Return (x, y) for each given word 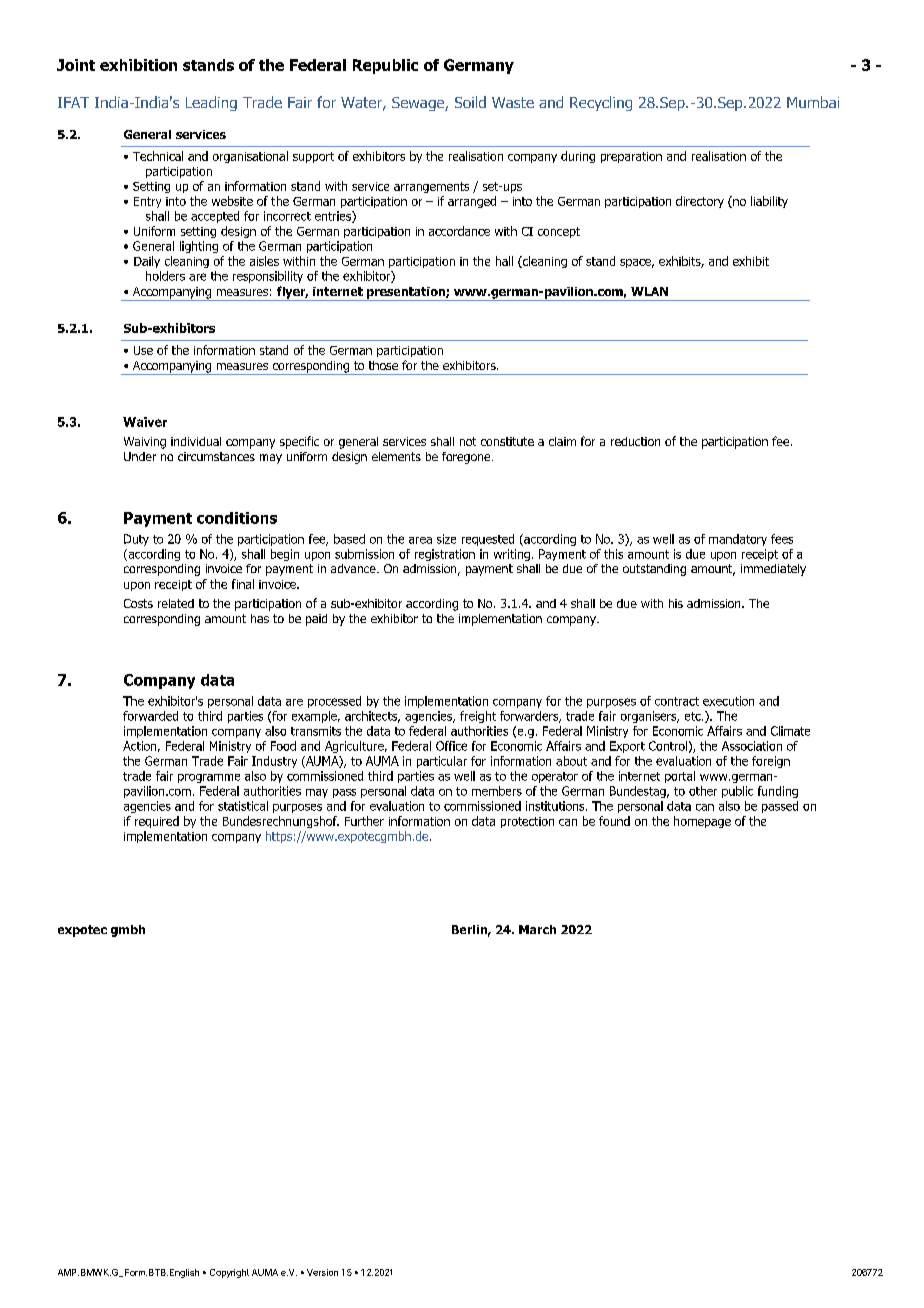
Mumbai (813, 102)
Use (143, 350)
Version (322, 1272)
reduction (635, 441)
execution (728, 701)
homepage (702, 822)
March (537, 929)
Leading (211, 103)
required (157, 822)
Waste (513, 102)
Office (451, 746)
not (468, 441)
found (614, 821)
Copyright (229, 1273)
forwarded (150, 716)
